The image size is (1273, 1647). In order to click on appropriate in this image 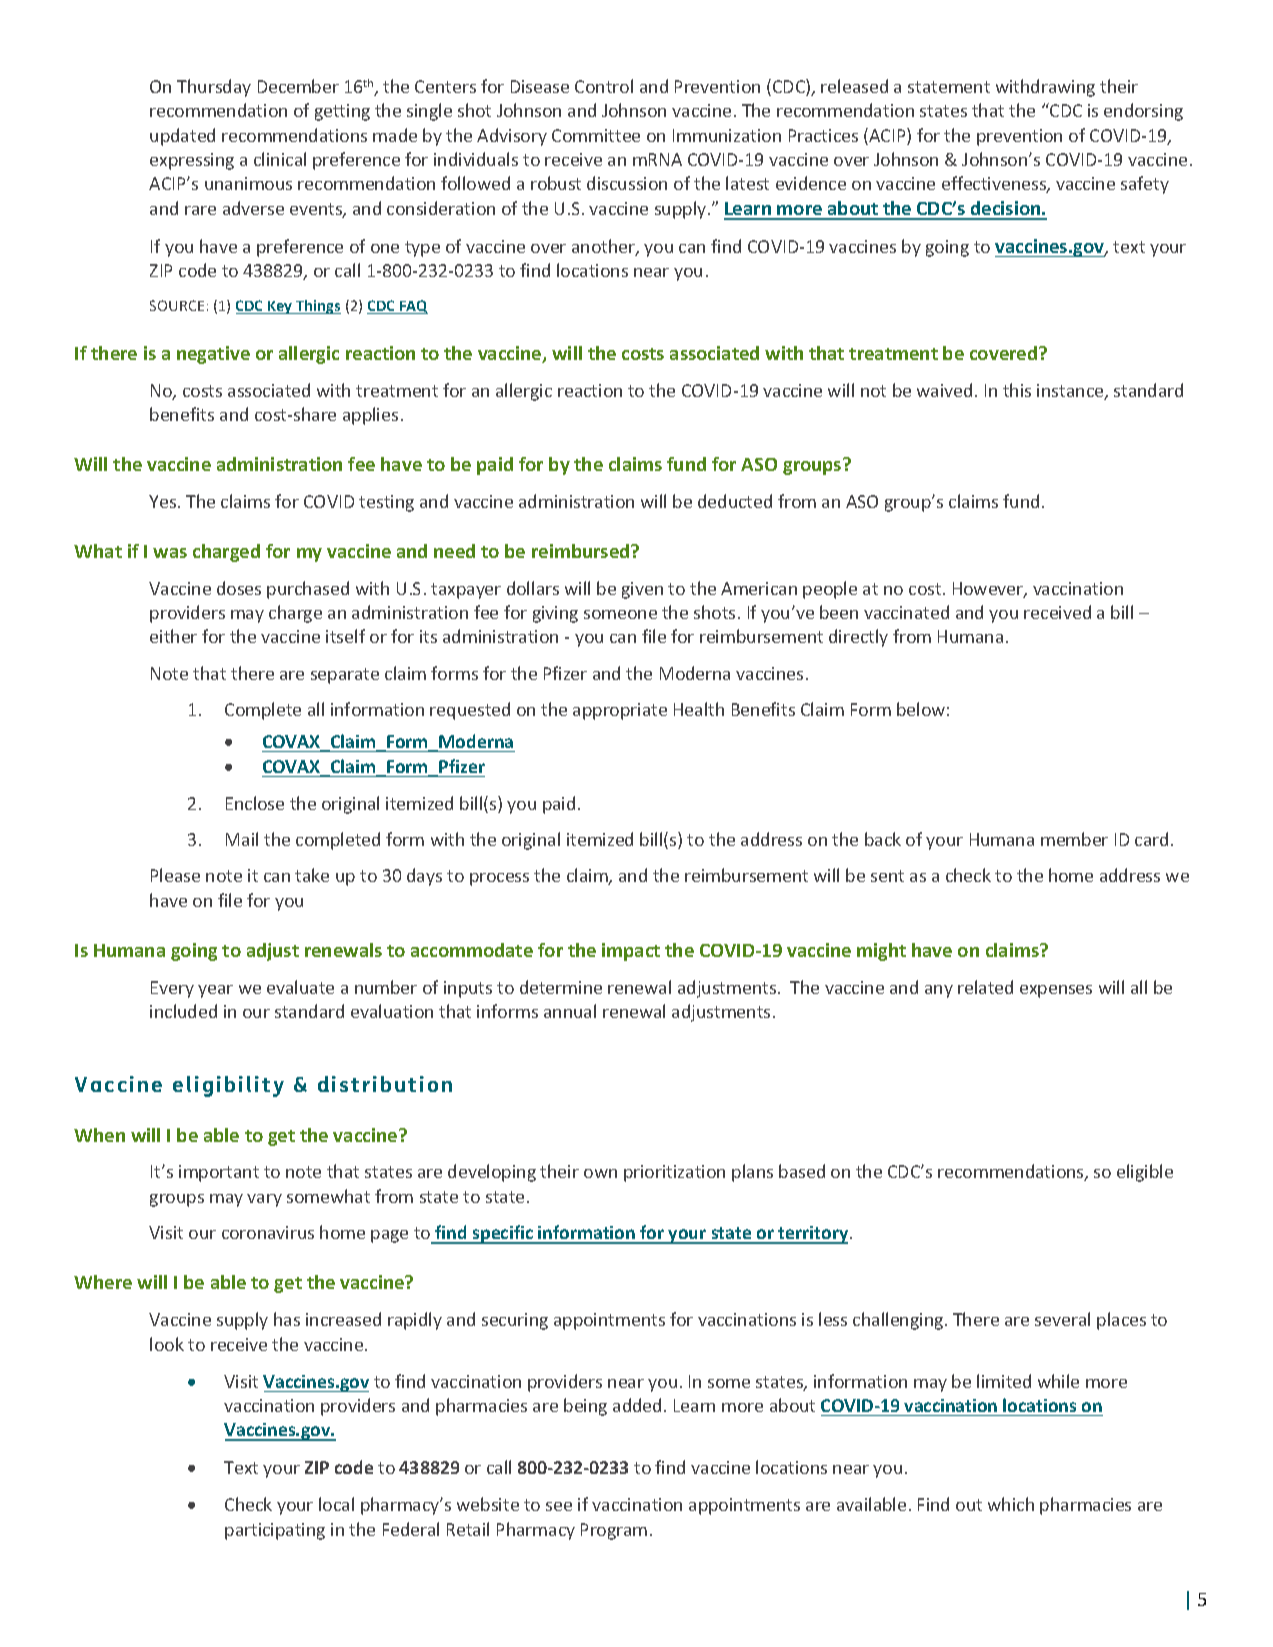, I will do `click(620, 711)`.
